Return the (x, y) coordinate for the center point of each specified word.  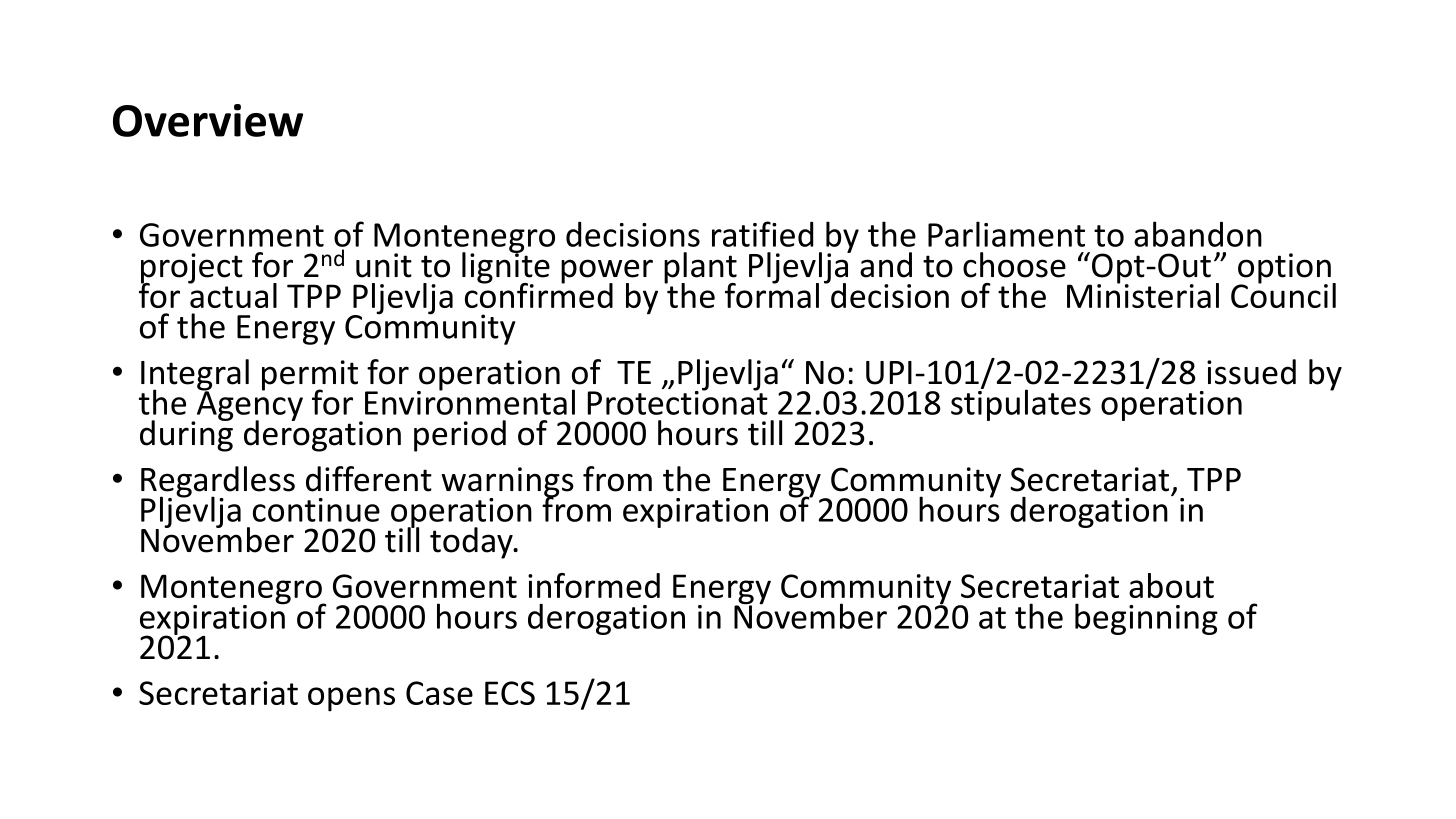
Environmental (470, 401)
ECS (510, 693)
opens (351, 699)
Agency (248, 406)
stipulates (1021, 404)
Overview (208, 120)
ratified (762, 234)
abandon (1198, 234)
